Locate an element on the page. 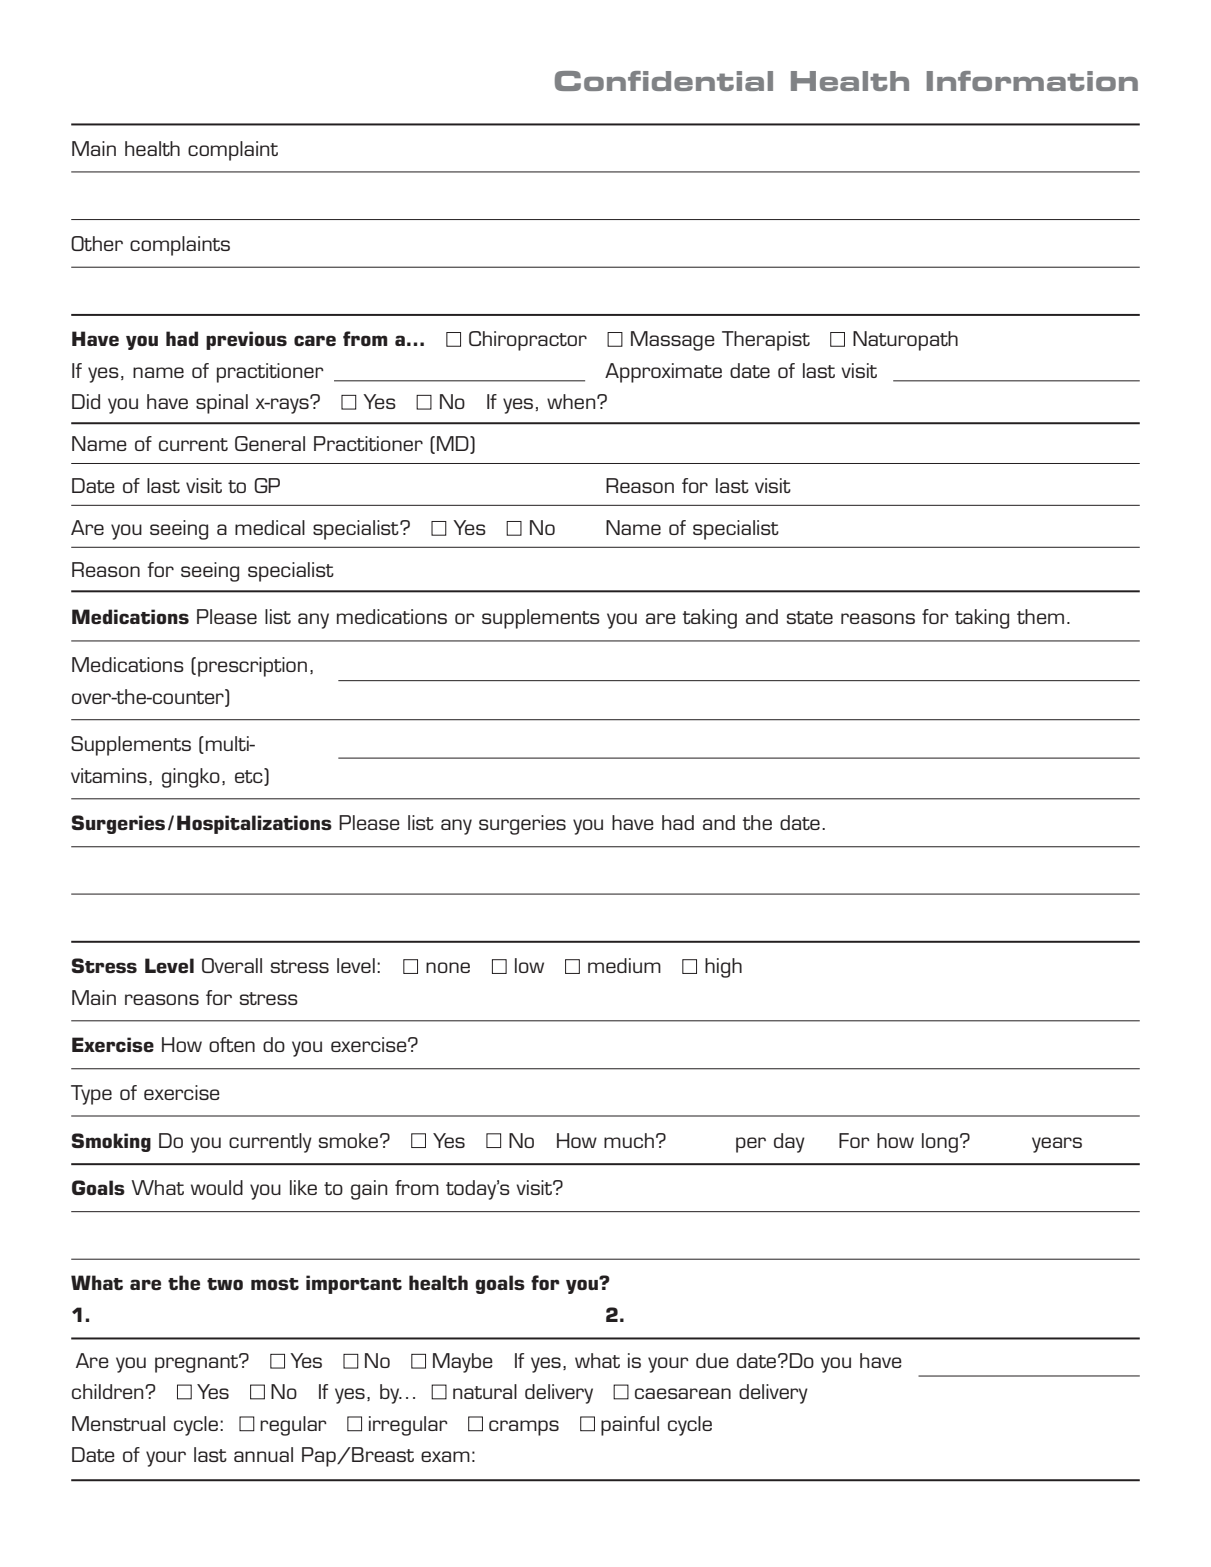 Image resolution: width=1211 pixels, height=1567 pixels. due is located at coordinates (712, 1360).
